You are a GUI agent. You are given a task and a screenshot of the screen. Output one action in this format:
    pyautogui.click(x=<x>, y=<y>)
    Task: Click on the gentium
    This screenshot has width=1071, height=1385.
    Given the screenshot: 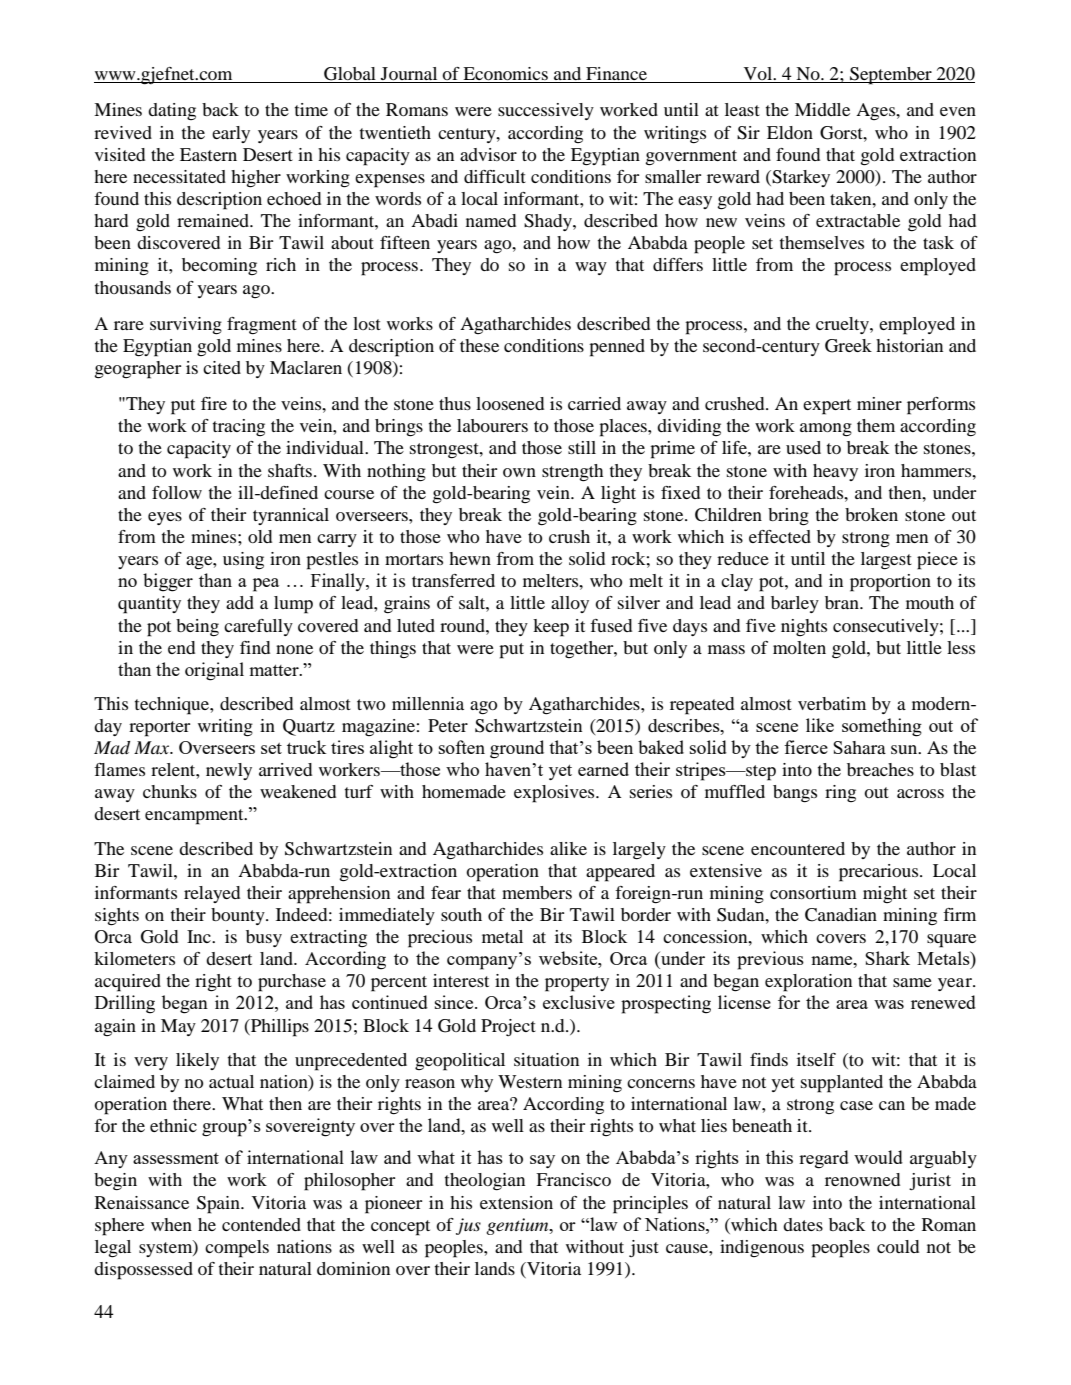 What is the action you would take?
    pyautogui.click(x=518, y=1226)
